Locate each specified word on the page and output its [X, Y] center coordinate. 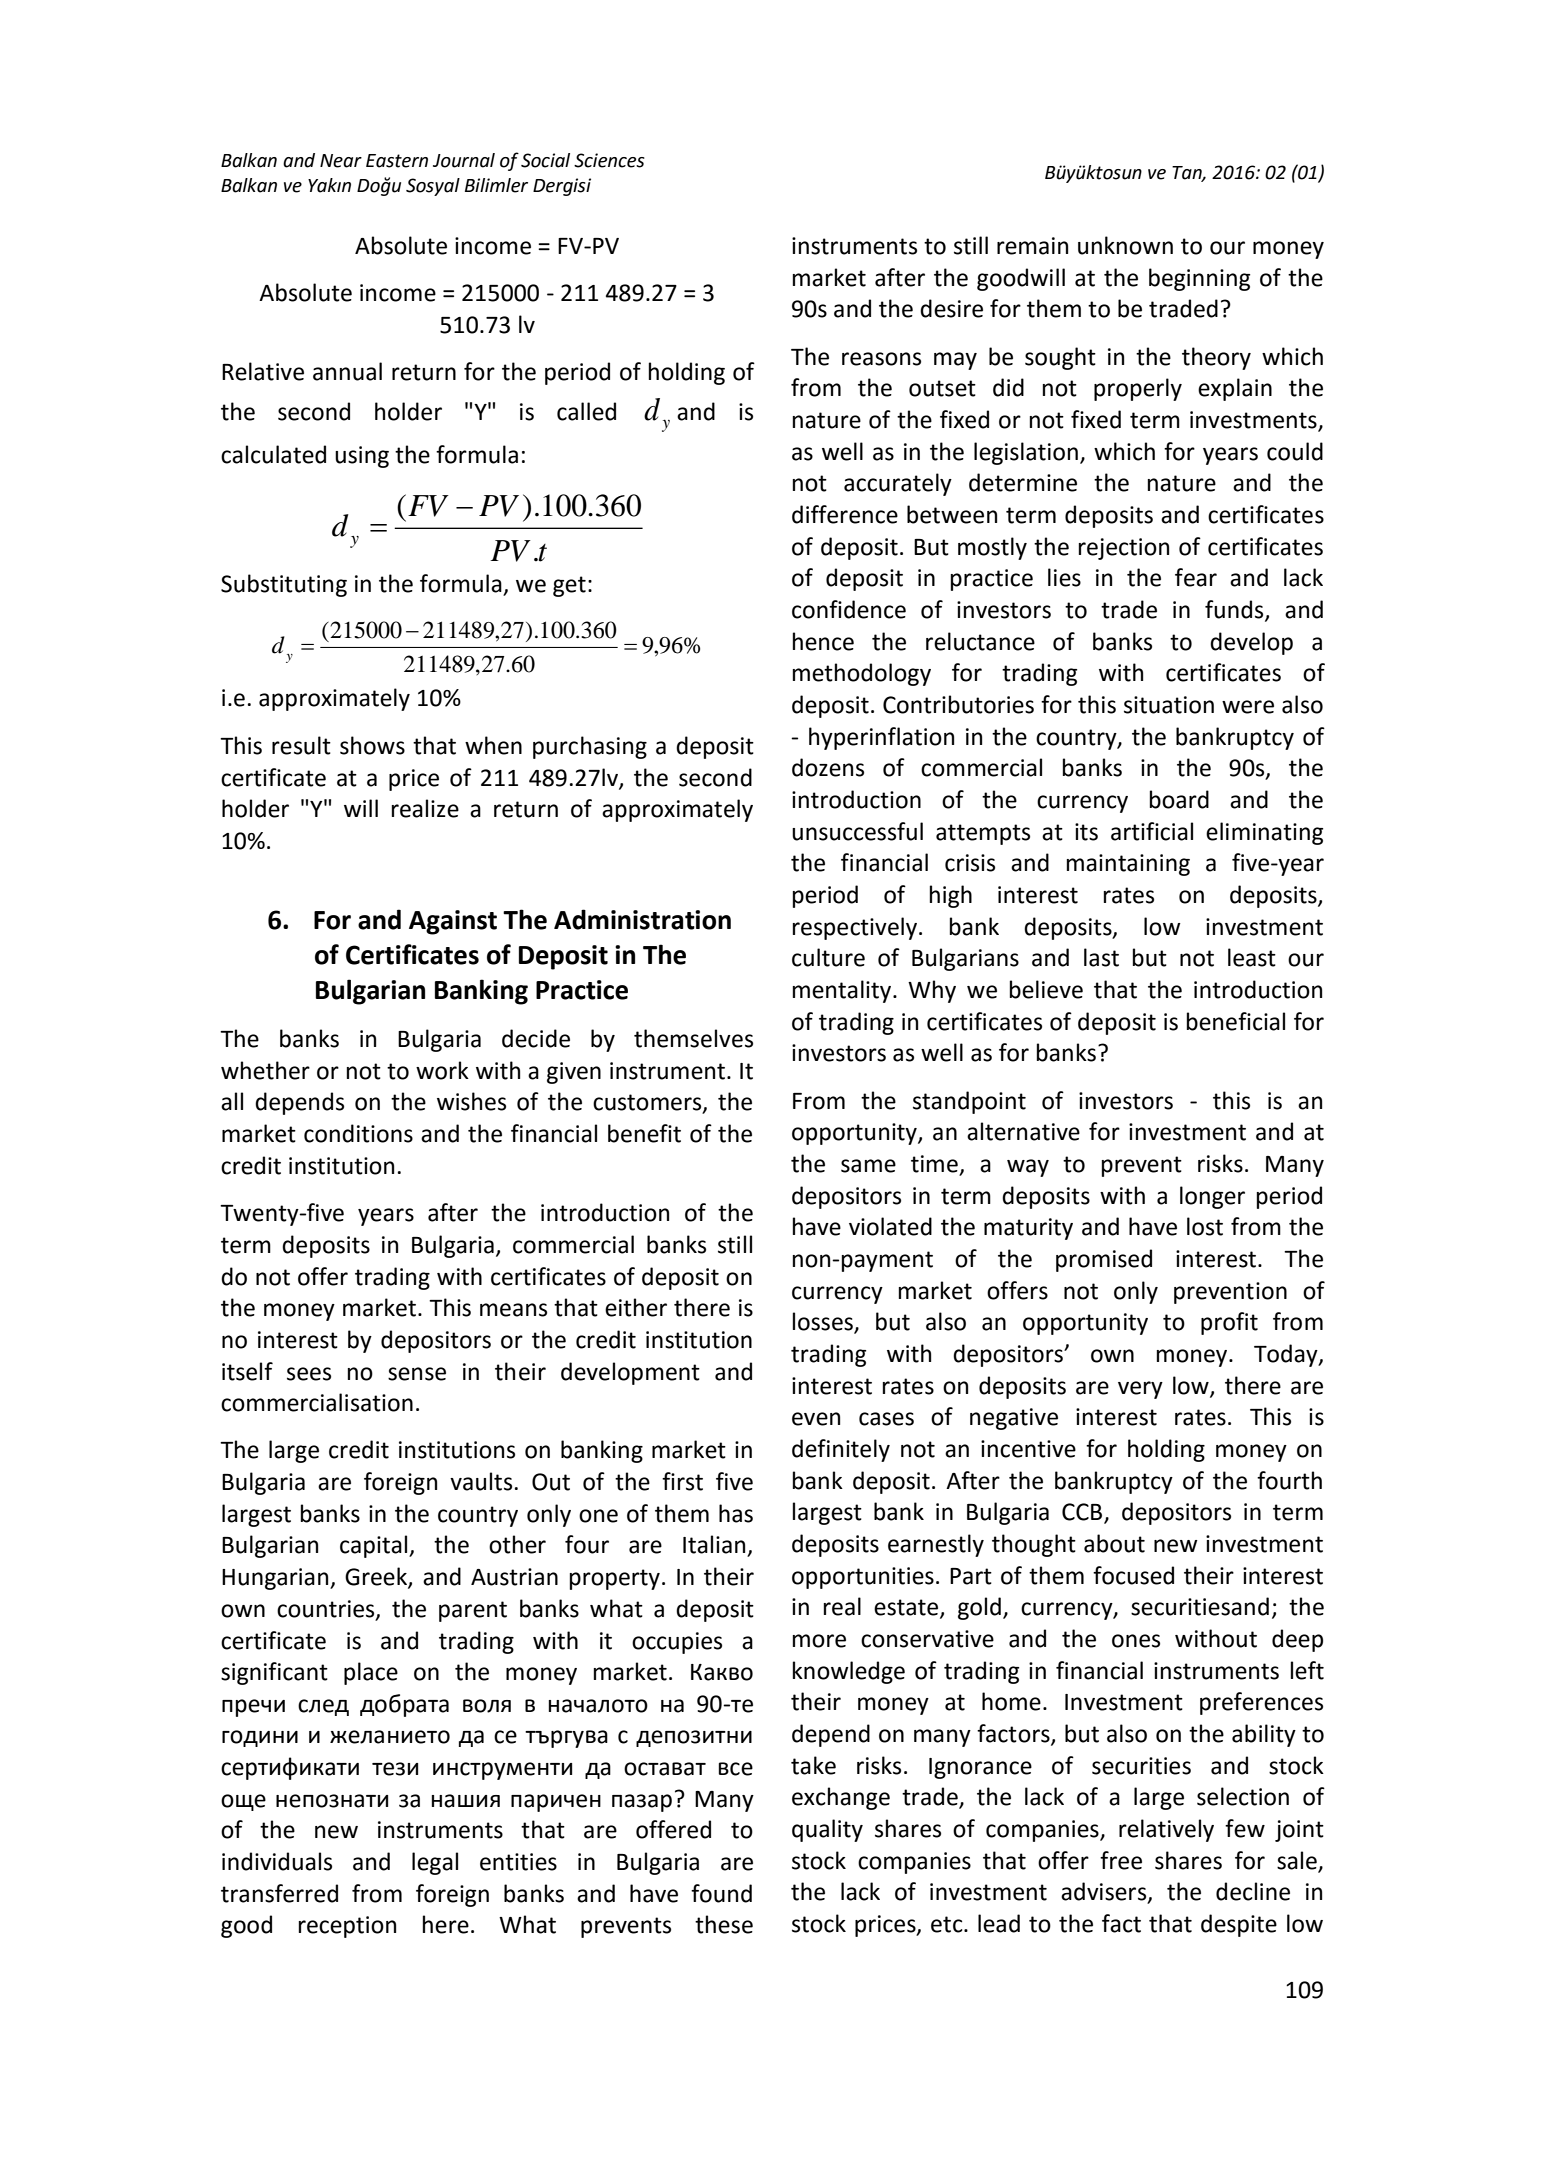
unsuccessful [857, 831]
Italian [715, 1545]
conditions [358, 1133]
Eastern [397, 161]
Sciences [609, 160]
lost [1205, 1226]
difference [845, 514]
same [868, 1166]
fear [1196, 577]
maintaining [1128, 865]
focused [1133, 1575]
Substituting [284, 585]
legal [435, 1863]
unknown [1125, 245]
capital [375, 1546]
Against [453, 922]
